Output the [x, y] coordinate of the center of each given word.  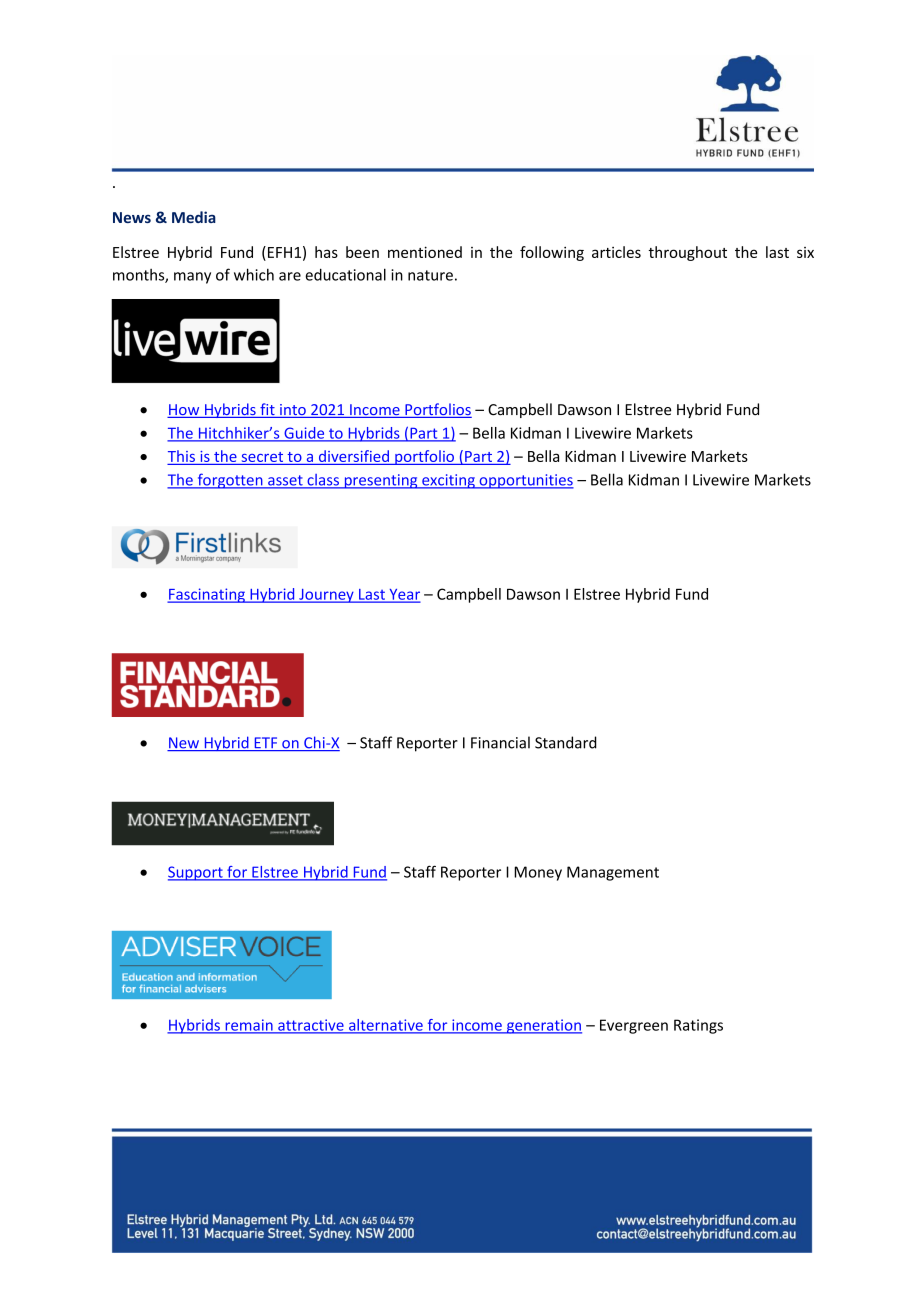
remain [249, 1026]
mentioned [425, 252]
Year [403, 595]
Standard [566, 742]
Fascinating [207, 595]
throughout [687, 253]
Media [194, 217]
